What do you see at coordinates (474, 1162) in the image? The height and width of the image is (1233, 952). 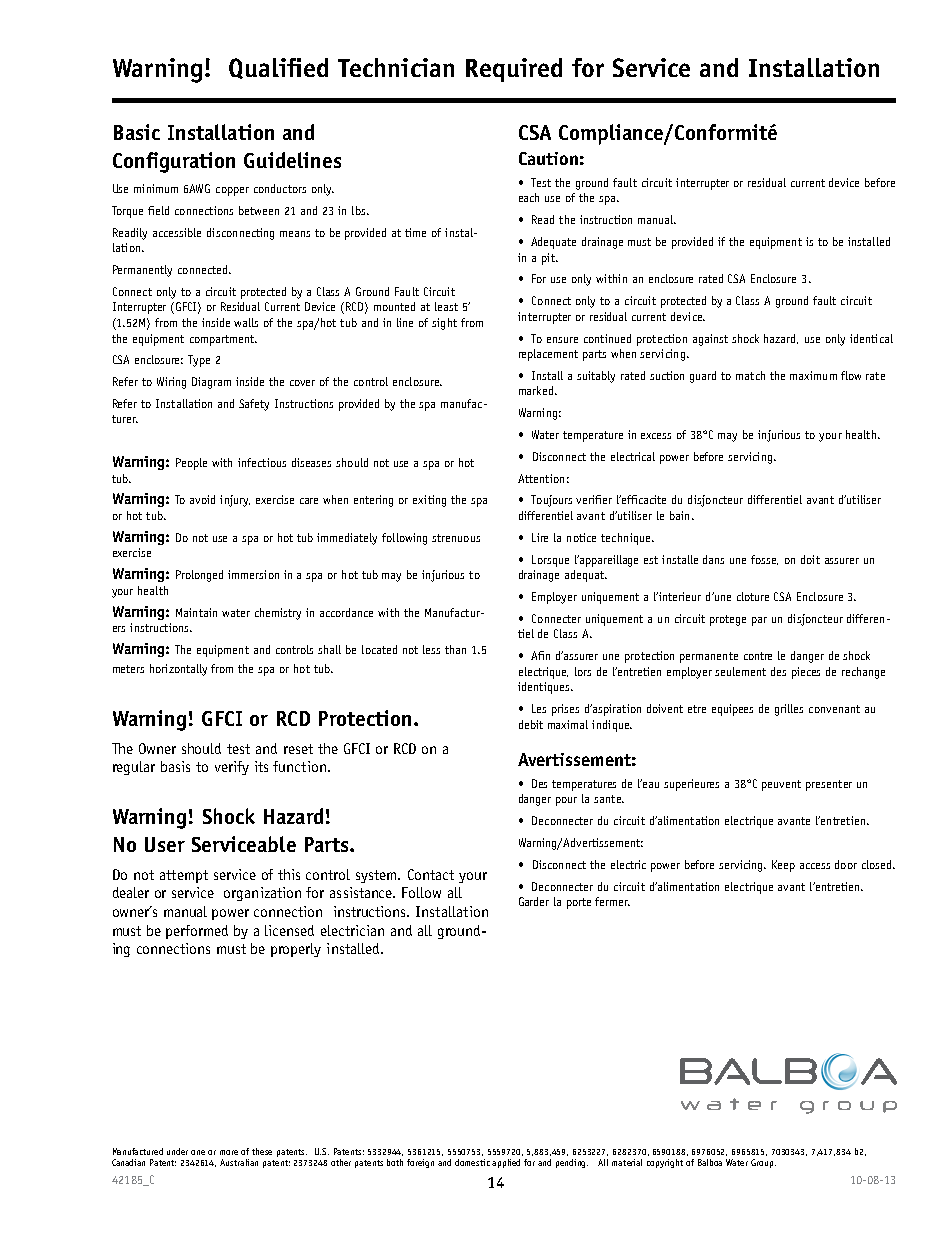 I see `domestic` at bounding box center [474, 1162].
